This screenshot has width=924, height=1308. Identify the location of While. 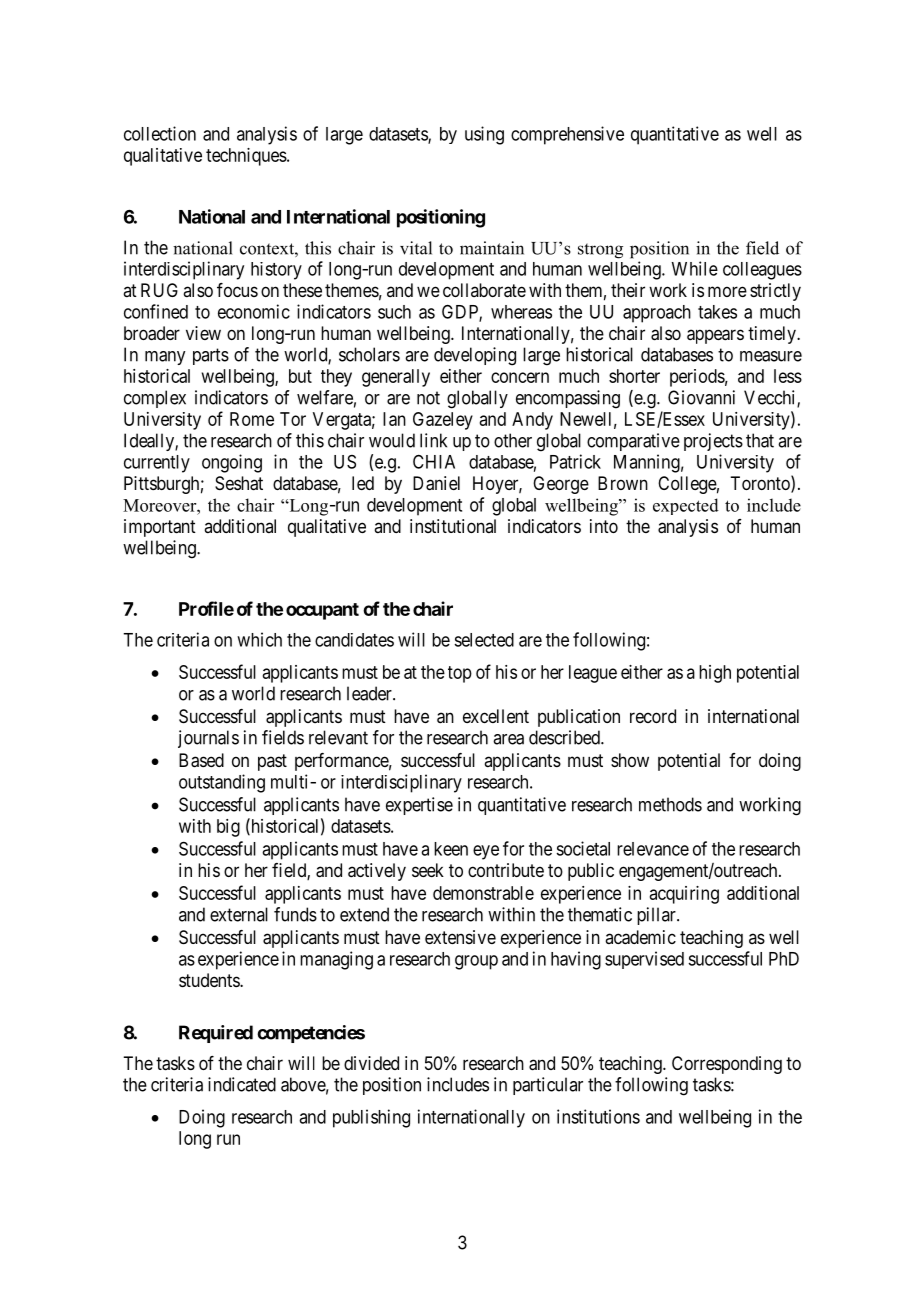
(694, 268).
